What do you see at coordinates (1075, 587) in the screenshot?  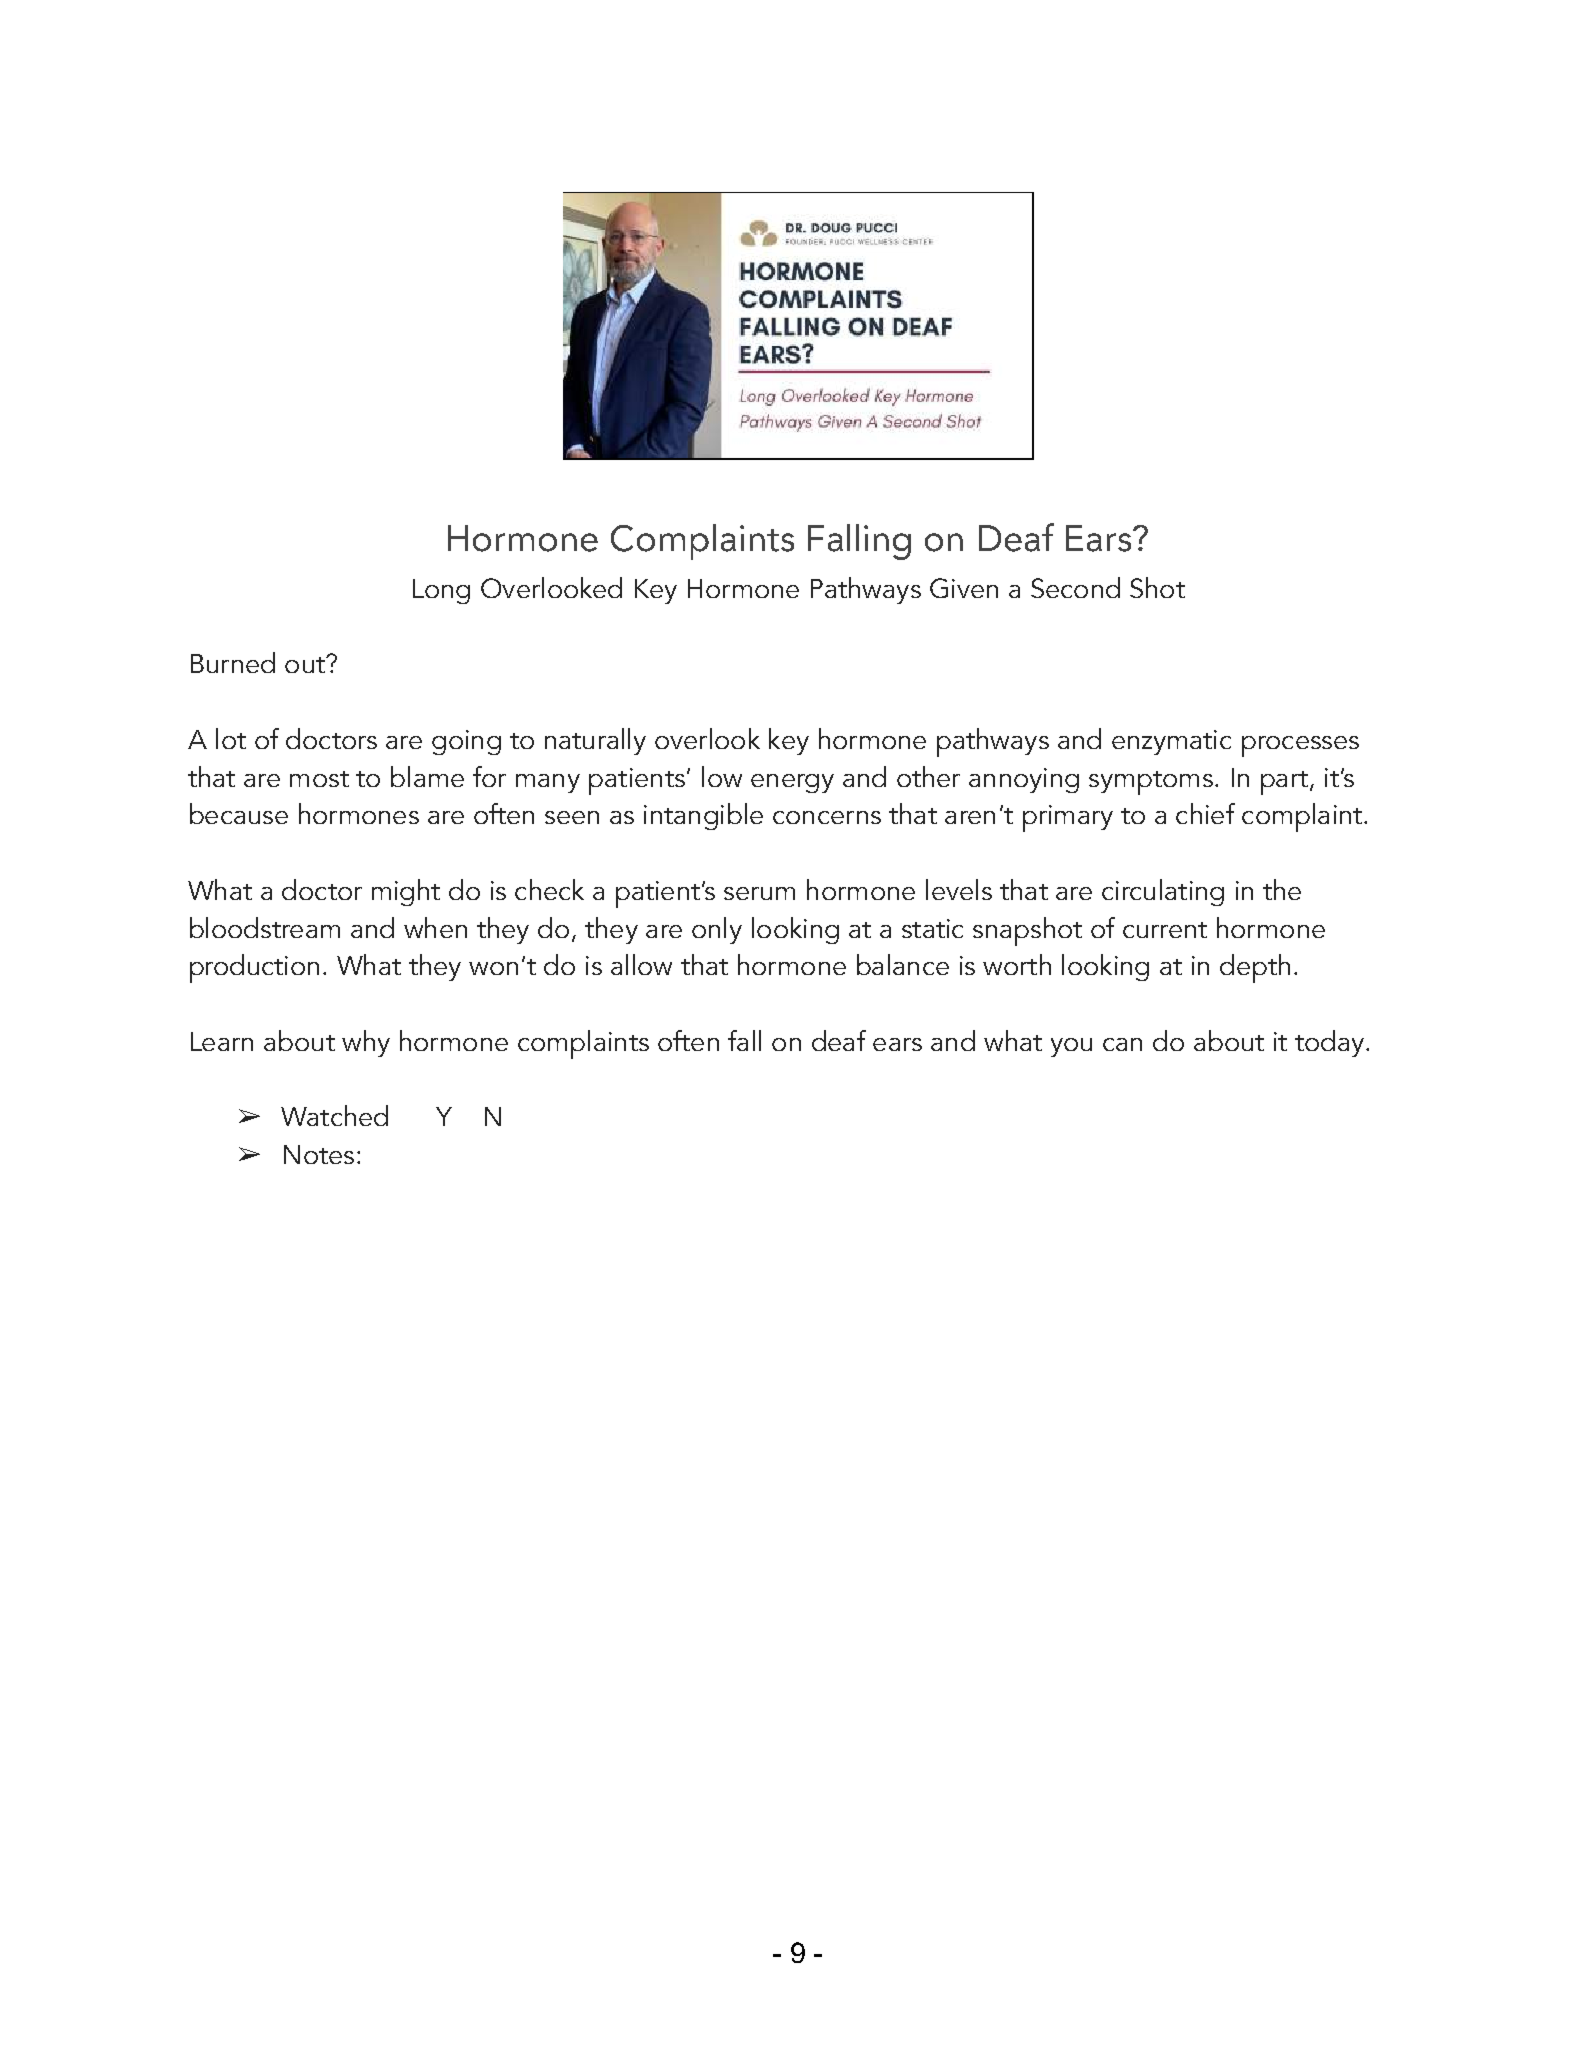 I see `Second` at bounding box center [1075, 587].
